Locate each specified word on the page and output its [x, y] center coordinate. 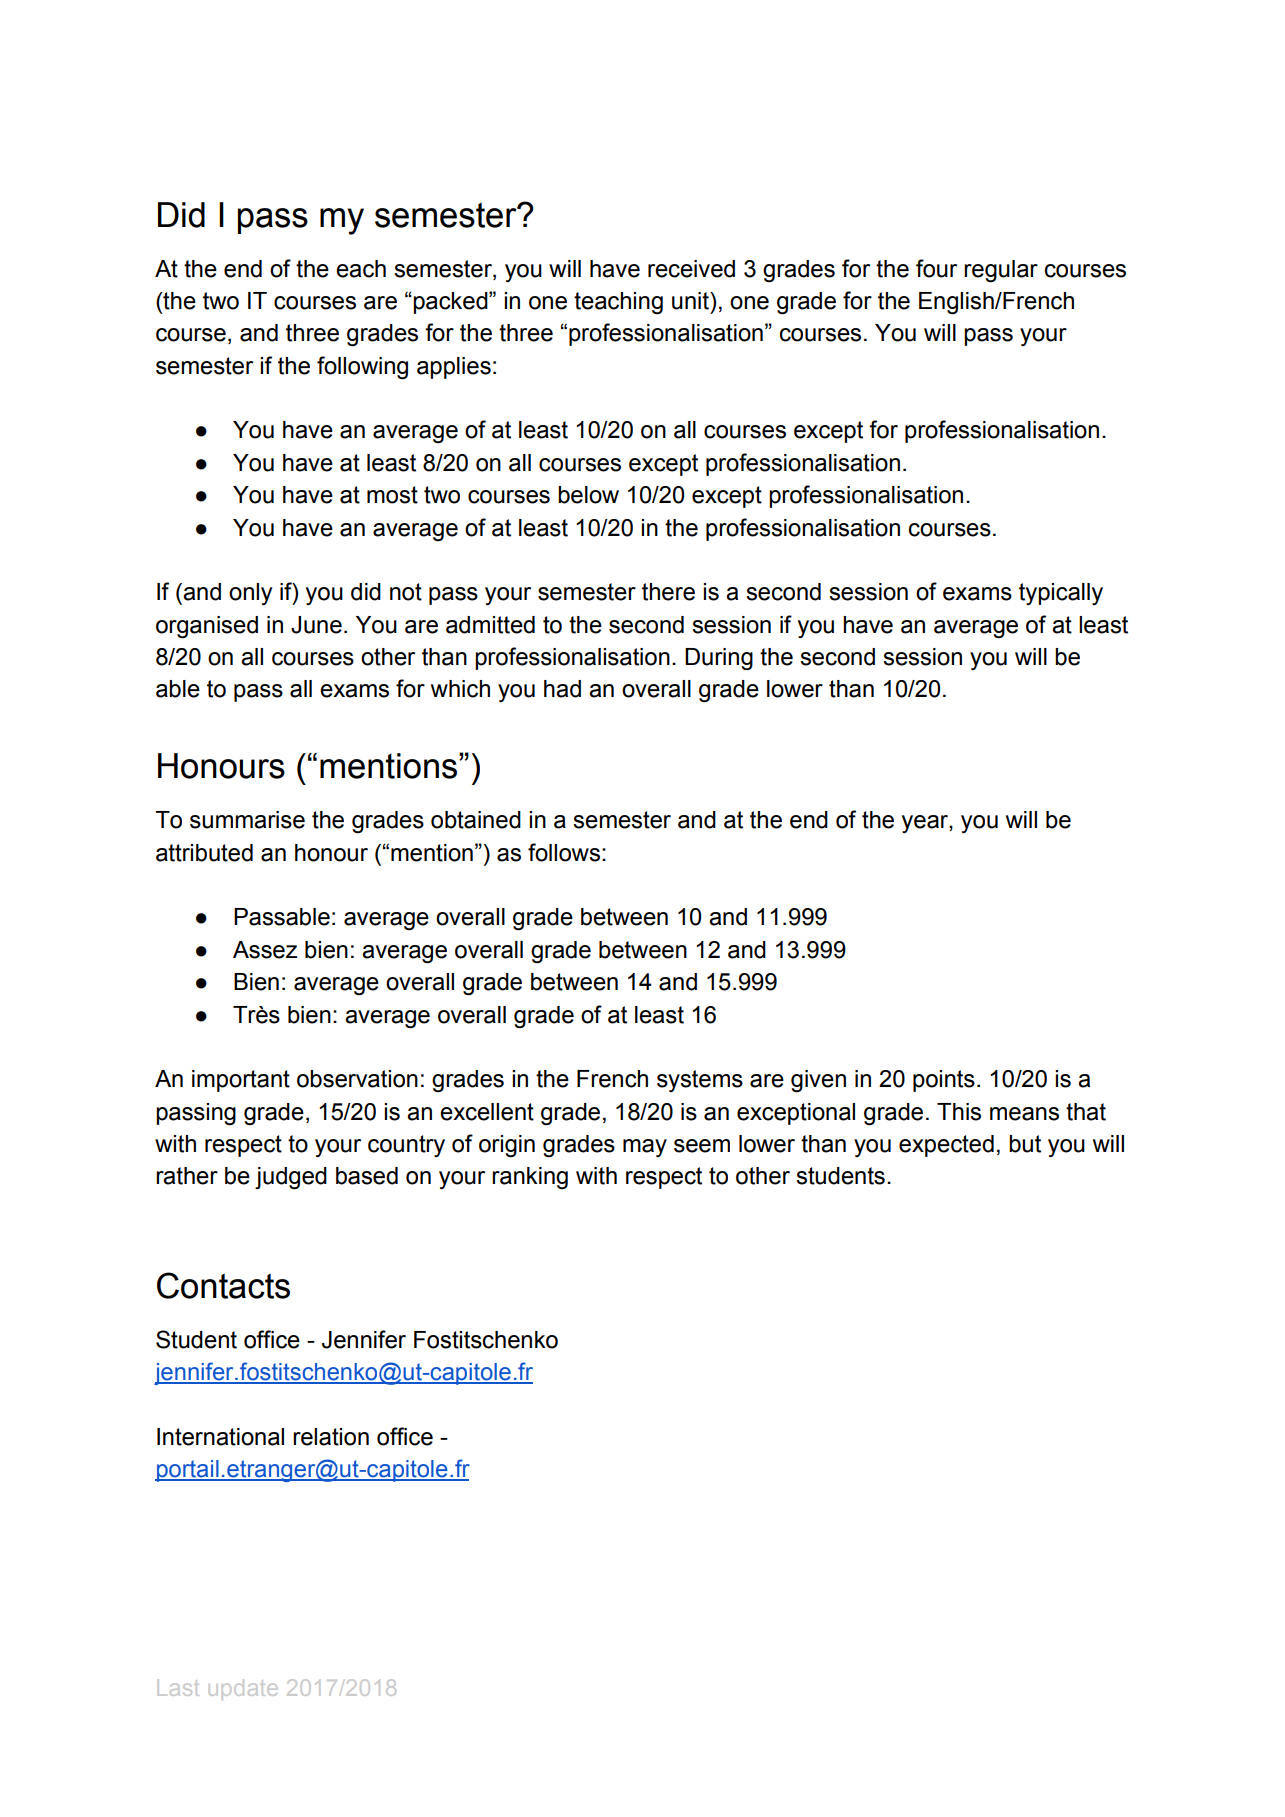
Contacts [223, 1285]
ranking [530, 1178]
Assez [265, 950]
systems [700, 1081]
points [944, 1081]
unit [691, 301]
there [668, 592]
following [362, 368]
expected [946, 1146]
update [243, 1689]
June [316, 625]
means [1024, 1114]
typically [1061, 594]
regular [1001, 271]
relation [331, 1437]
